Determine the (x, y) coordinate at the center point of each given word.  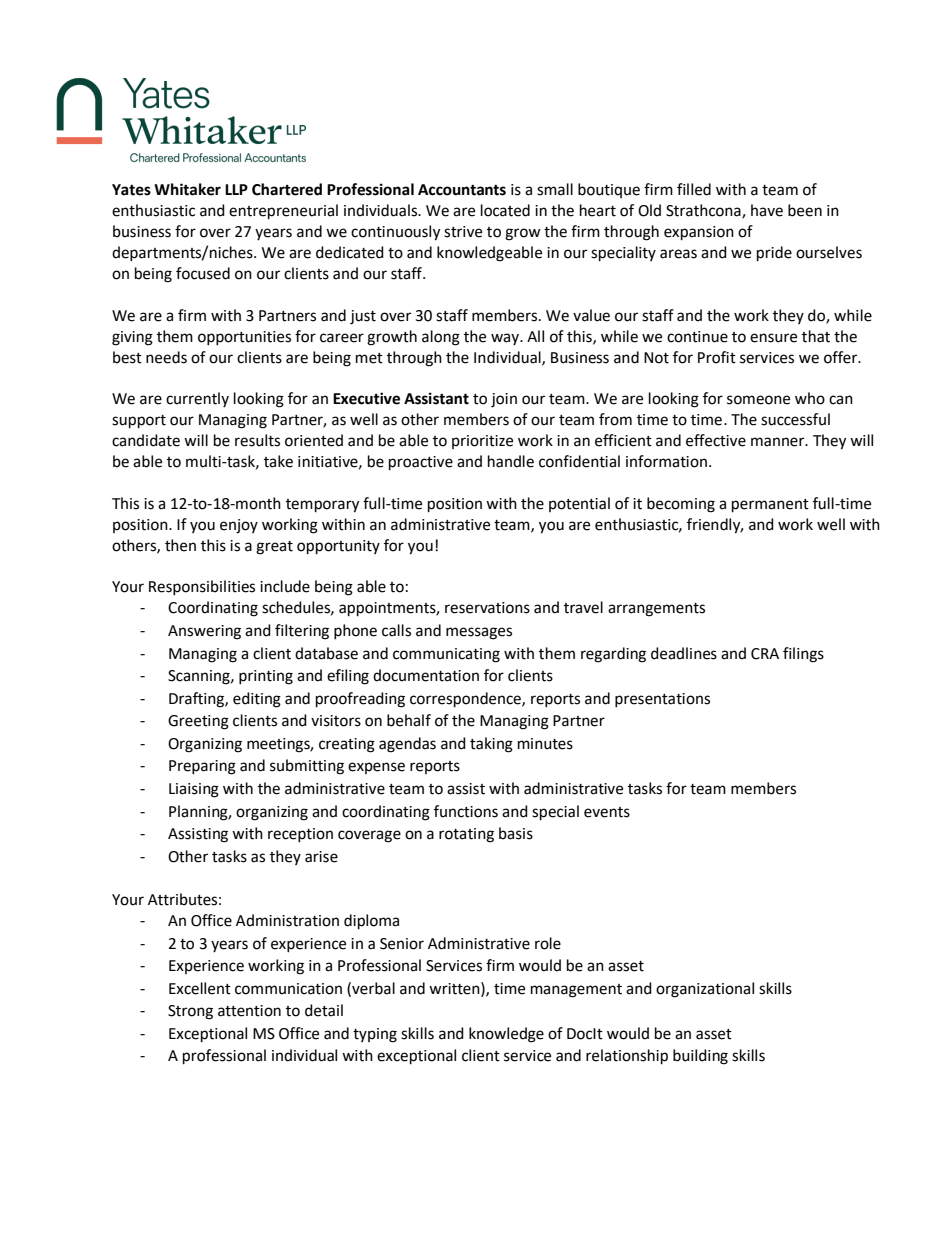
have (767, 210)
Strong (190, 1012)
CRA (765, 654)
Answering (204, 632)
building (700, 1057)
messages (479, 633)
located (505, 210)
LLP (236, 189)
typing (375, 1035)
